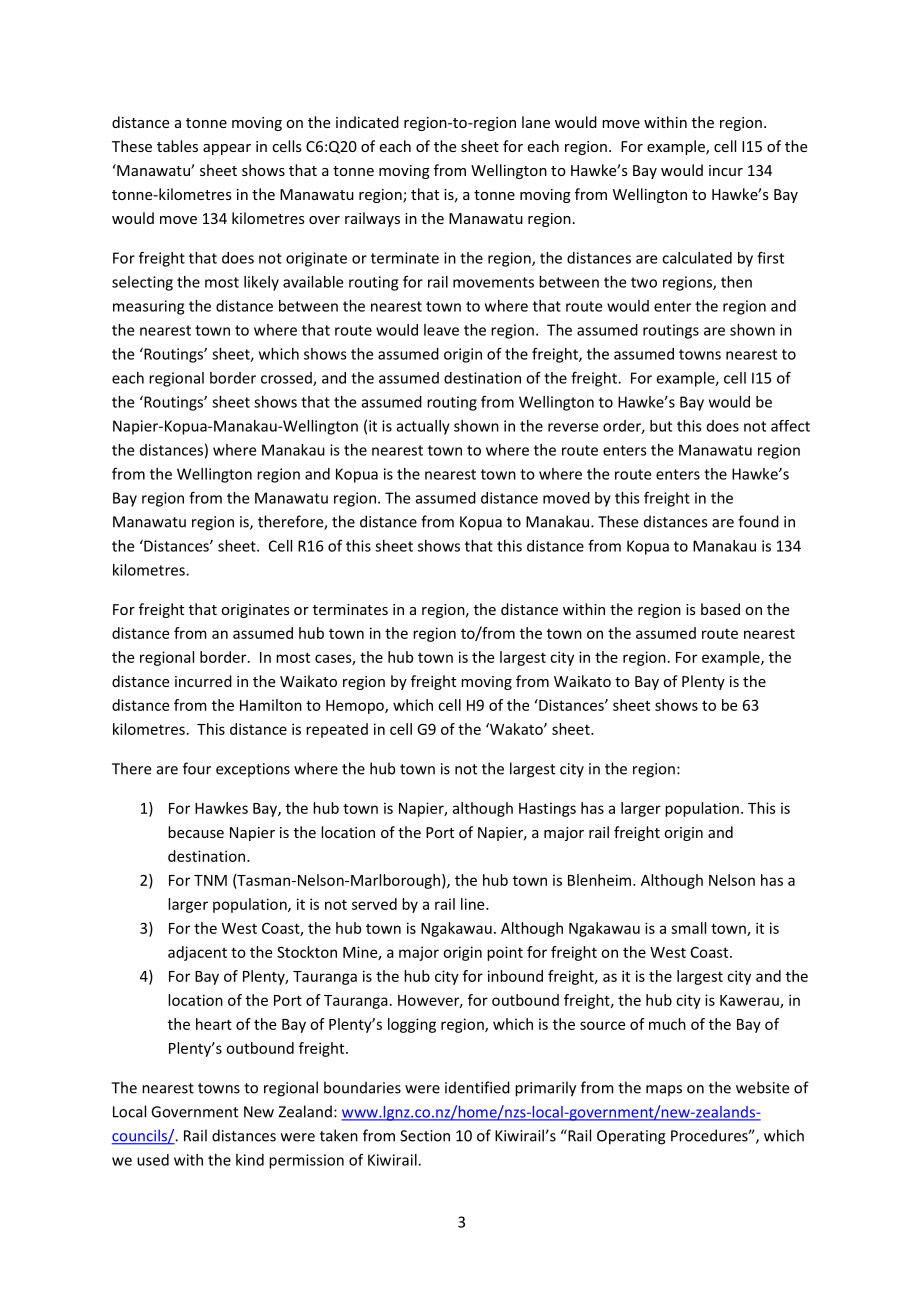  What do you see at coordinates (697, 258) in the image?
I see `calculated` at bounding box center [697, 258].
